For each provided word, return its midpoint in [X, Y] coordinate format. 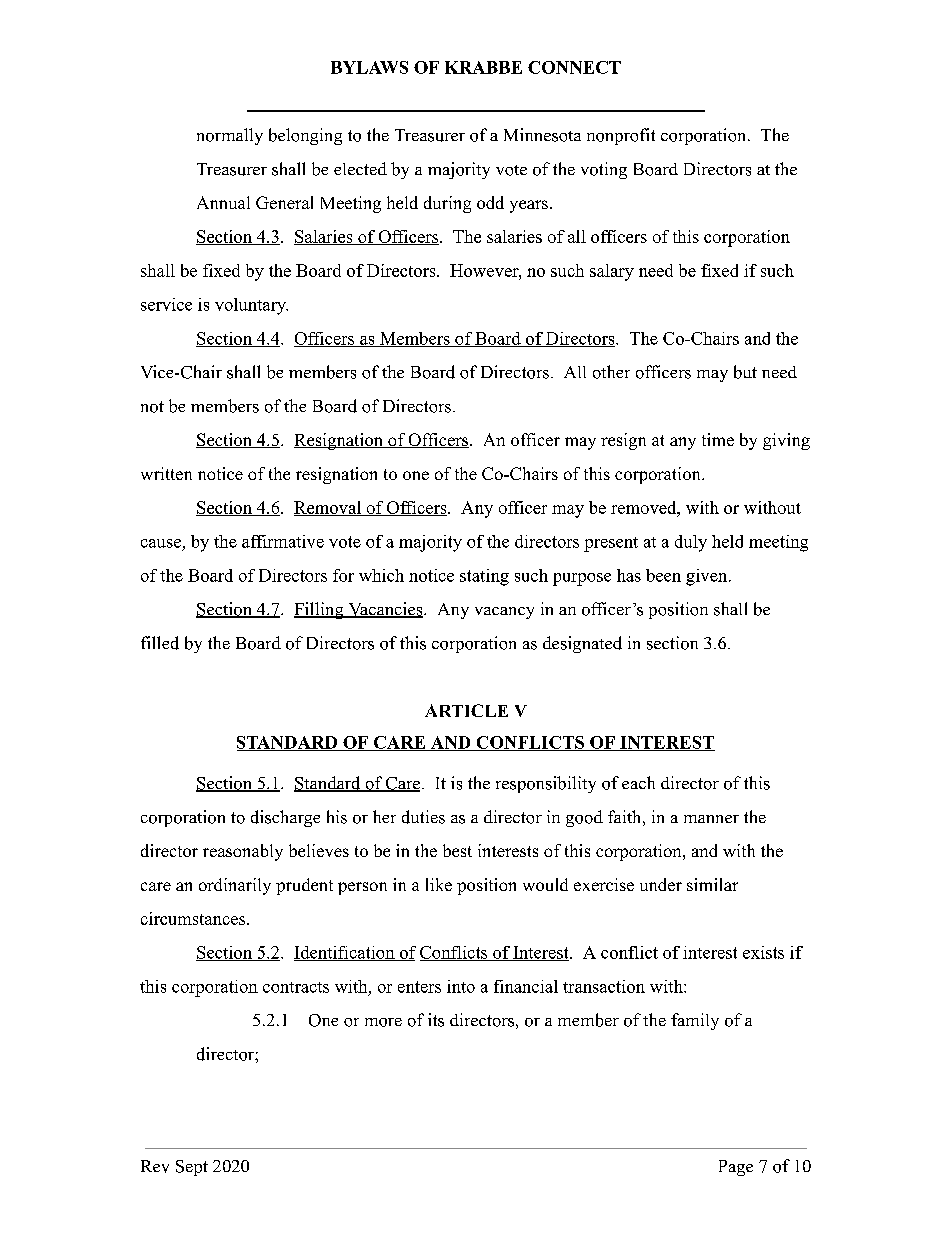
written [166, 473]
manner [711, 819]
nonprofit [621, 136]
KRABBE [483, 67]
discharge [285, 818]
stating [484, 577]
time [718, 439]
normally [230, 136]
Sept [192, 1168]
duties [423, 817]
